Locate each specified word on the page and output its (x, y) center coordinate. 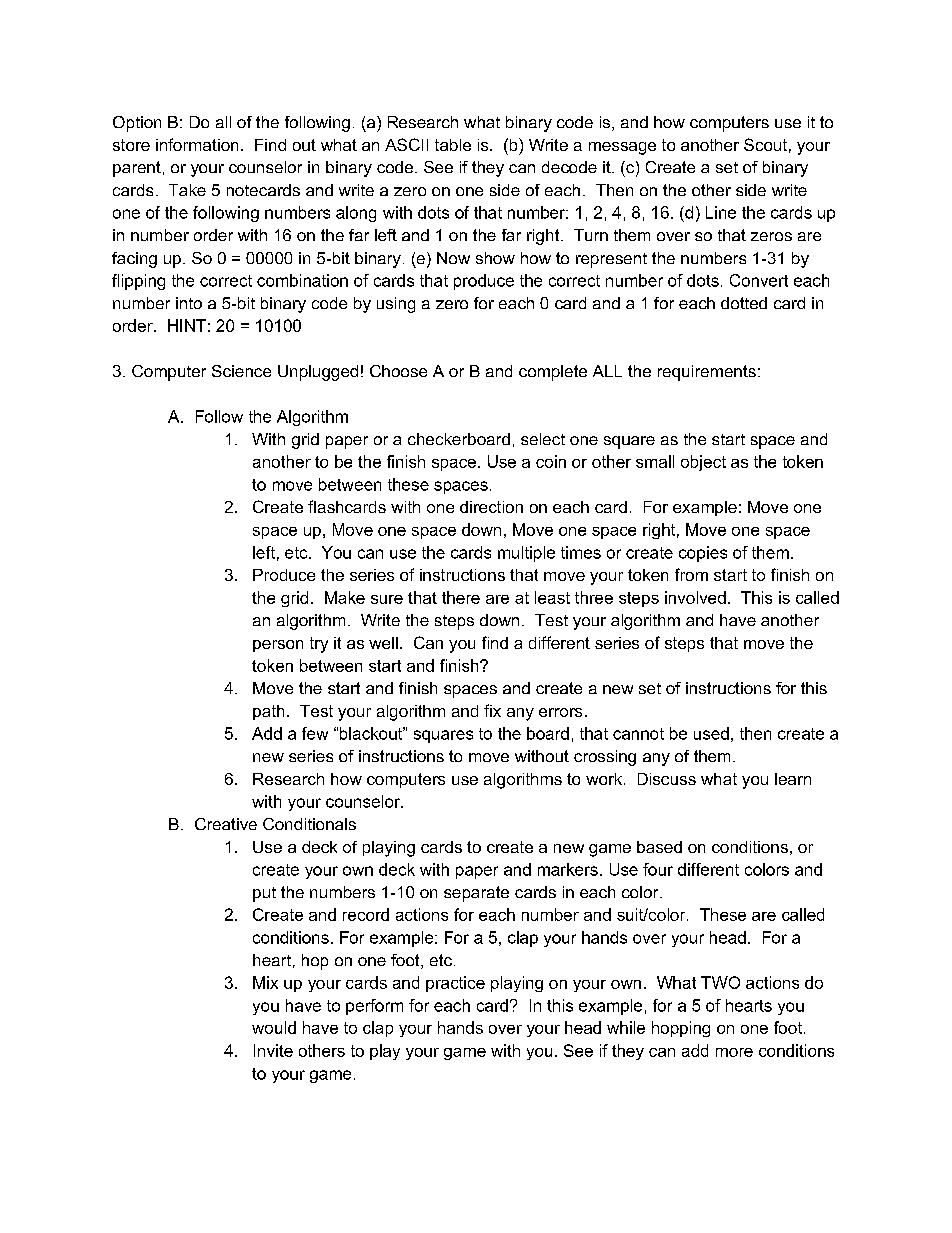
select (543, 439)
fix (492, 710)
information (197, 144)
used (711, 733)
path (268, 712)
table (453, 145)
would (274, 1027)
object (703, 463)
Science (241, 371)
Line (721, 212)
